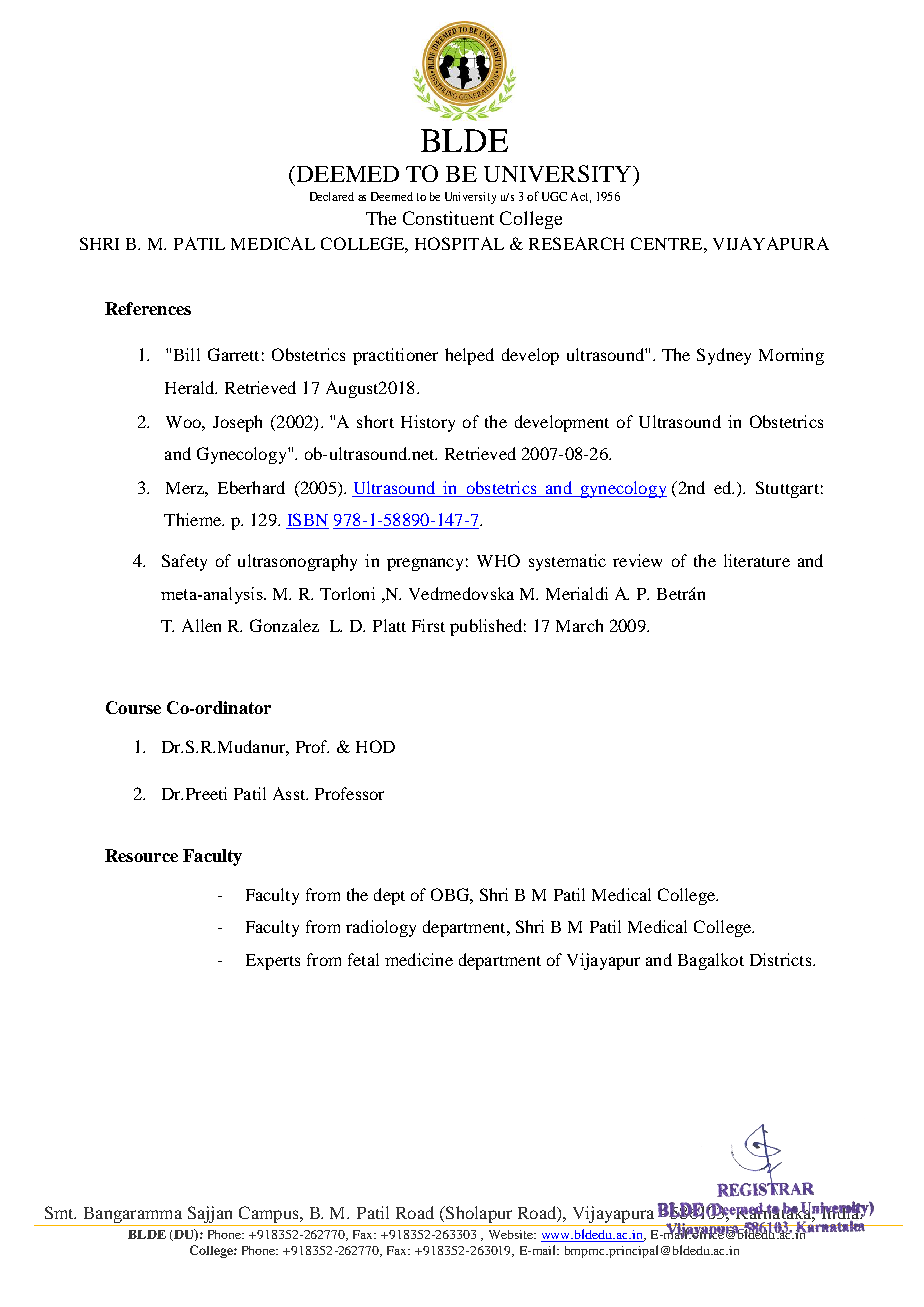 Image resolution: width=924 pixels, height=1307 pixels. What do you see at coordinates (787, 489) in the screenshot?
I see `Stuttgart` at bounding box center [787, 489].
